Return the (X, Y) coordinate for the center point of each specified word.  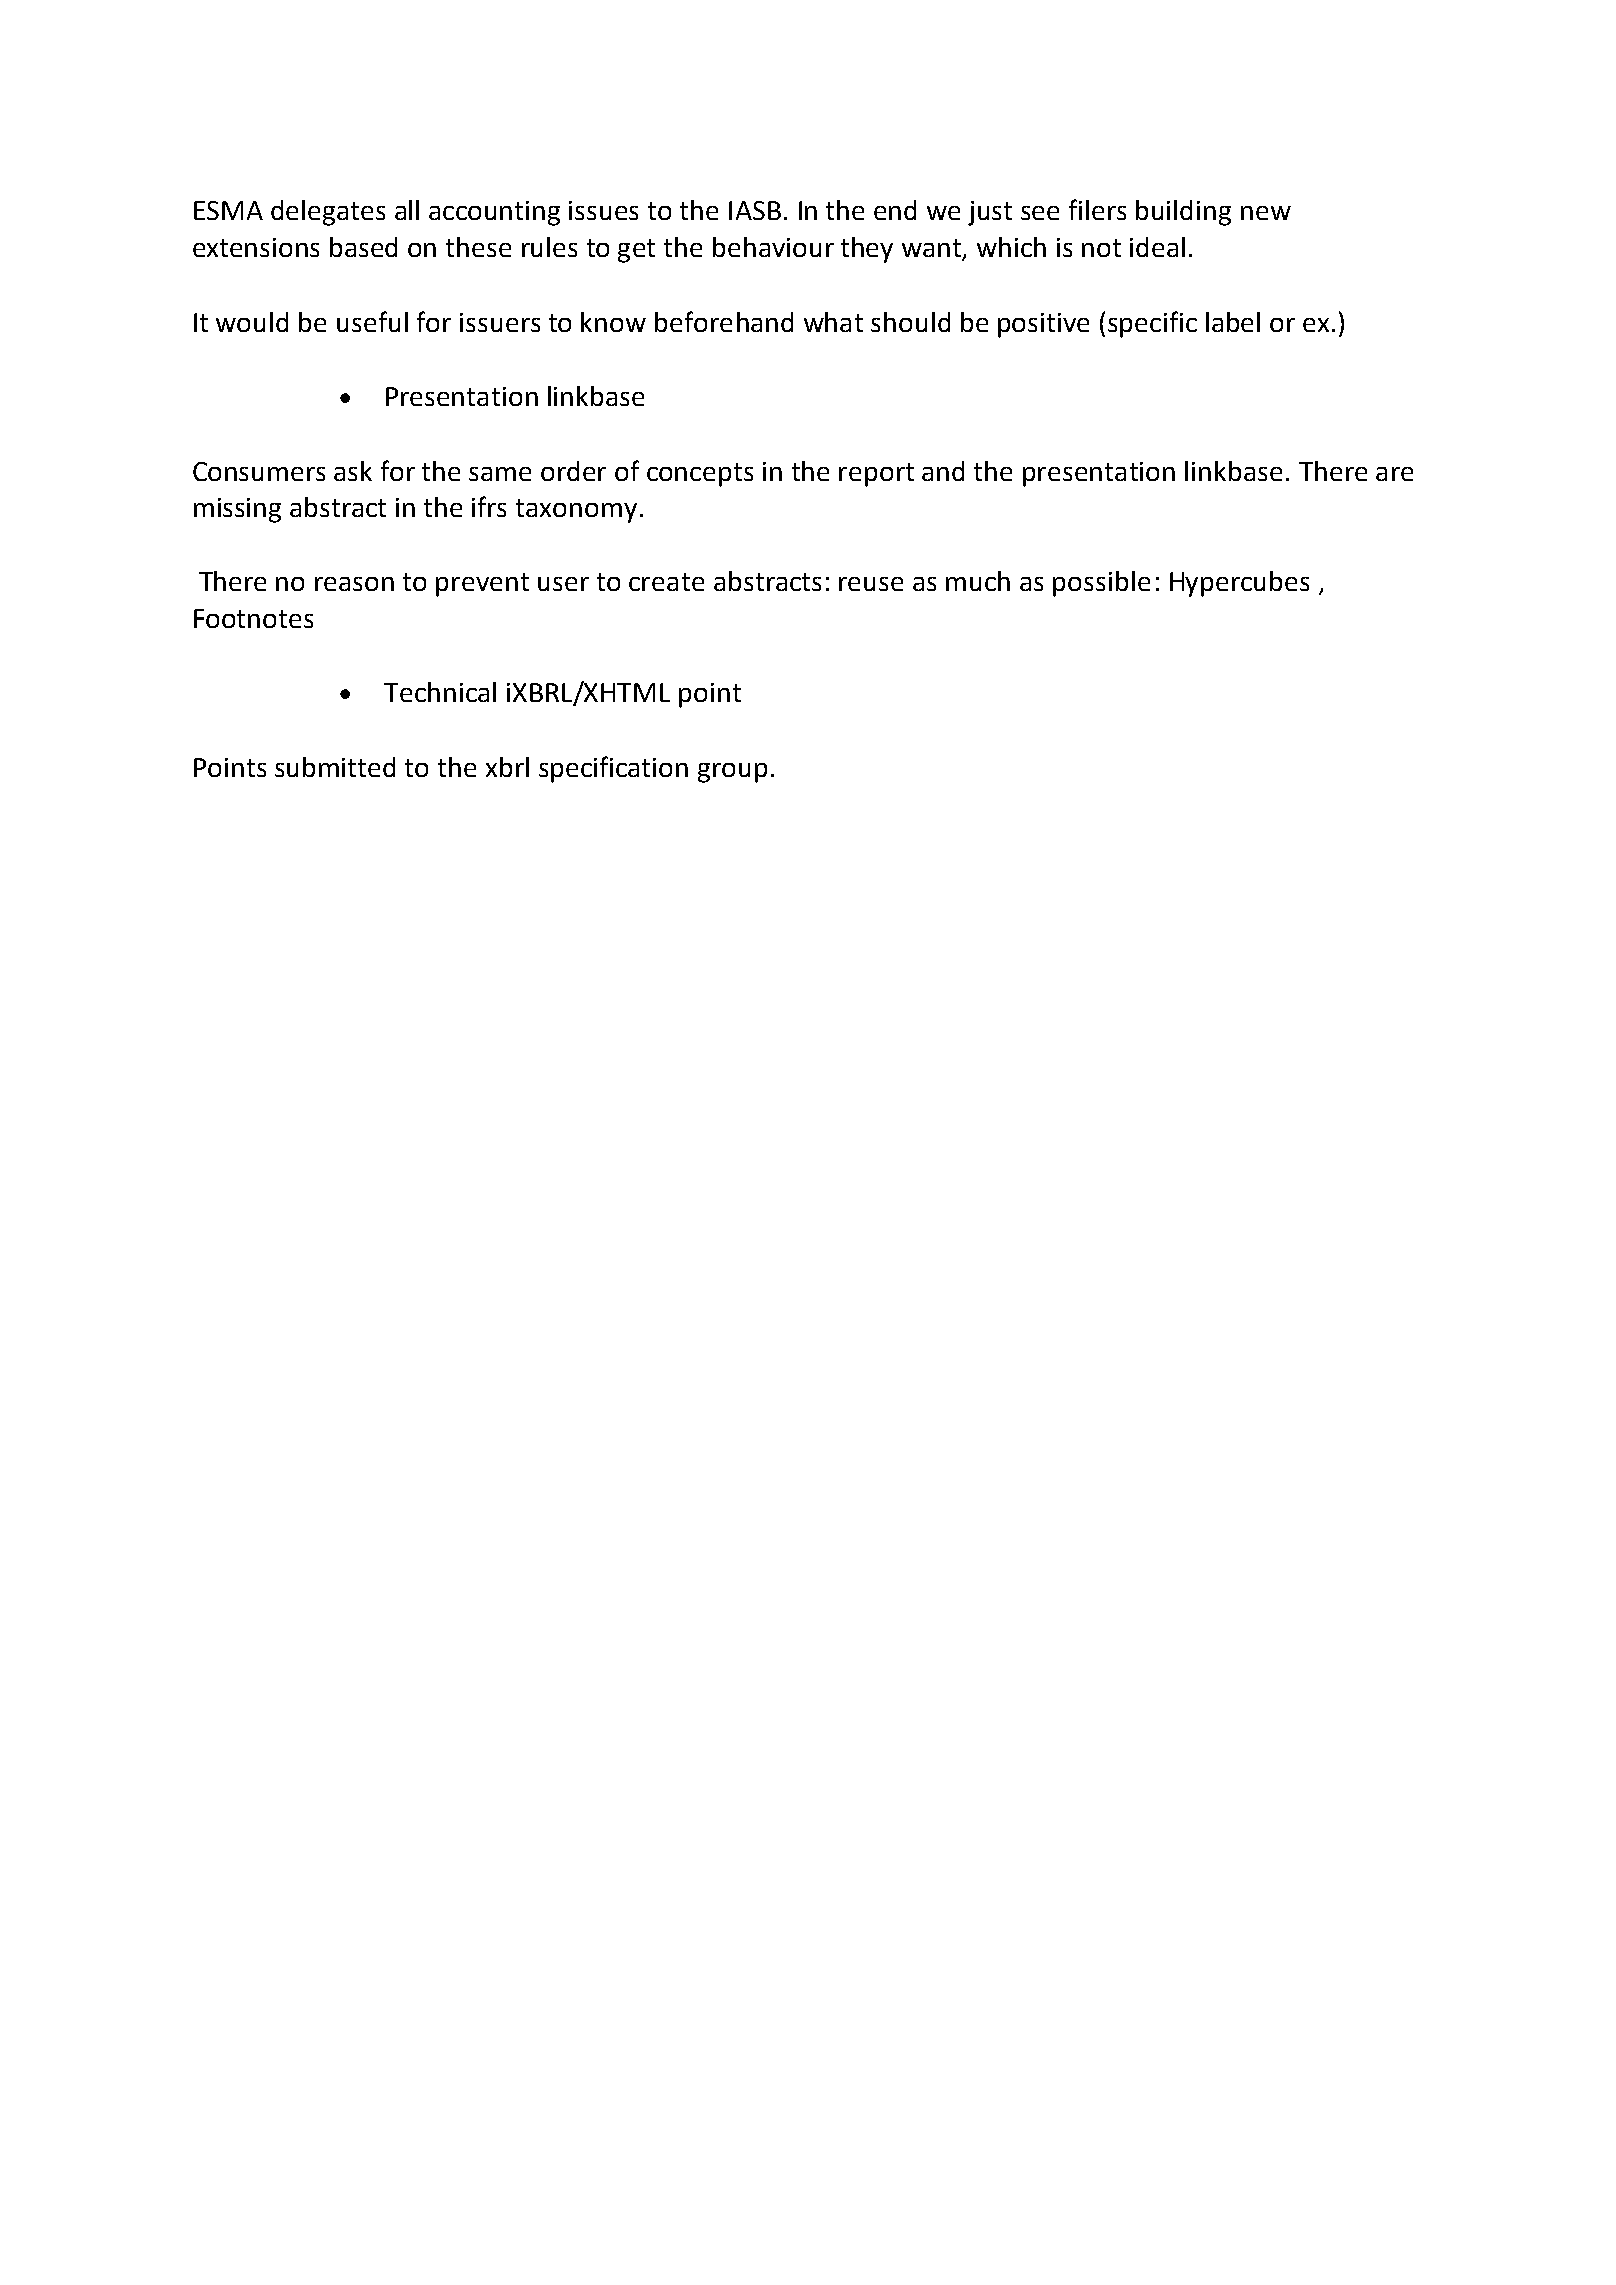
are (1394, 474)
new (1266, 213)
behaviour (773, 247)
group (732, 773)
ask (353, 471)
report (876, 475)
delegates (328, 213)
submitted (335, 767)
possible (1101, 584)
